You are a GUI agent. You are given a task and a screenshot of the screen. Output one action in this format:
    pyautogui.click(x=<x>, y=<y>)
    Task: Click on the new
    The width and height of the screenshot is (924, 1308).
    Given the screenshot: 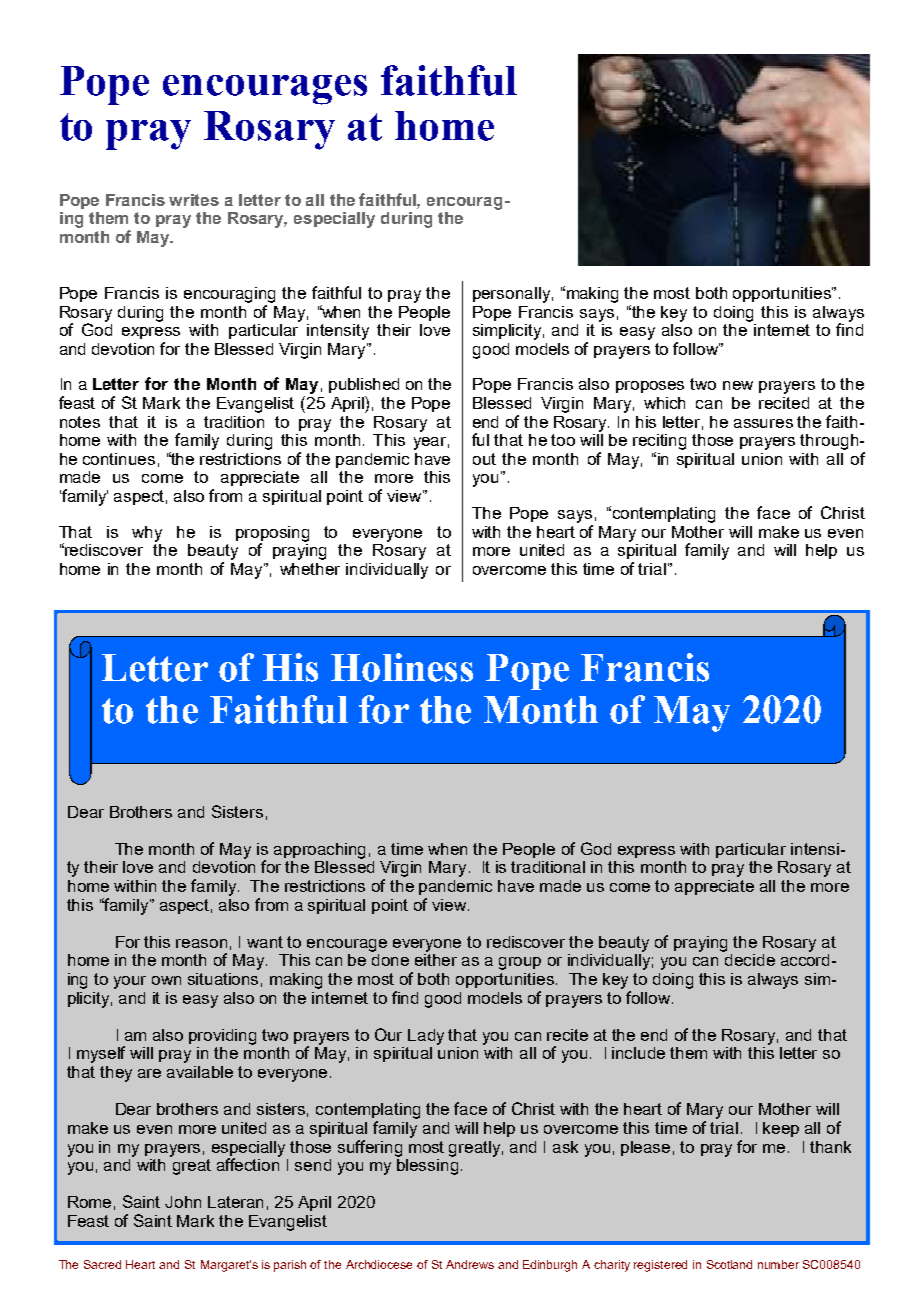 What is the action you would take?
    pyautogui.click(x=738, y=385)
